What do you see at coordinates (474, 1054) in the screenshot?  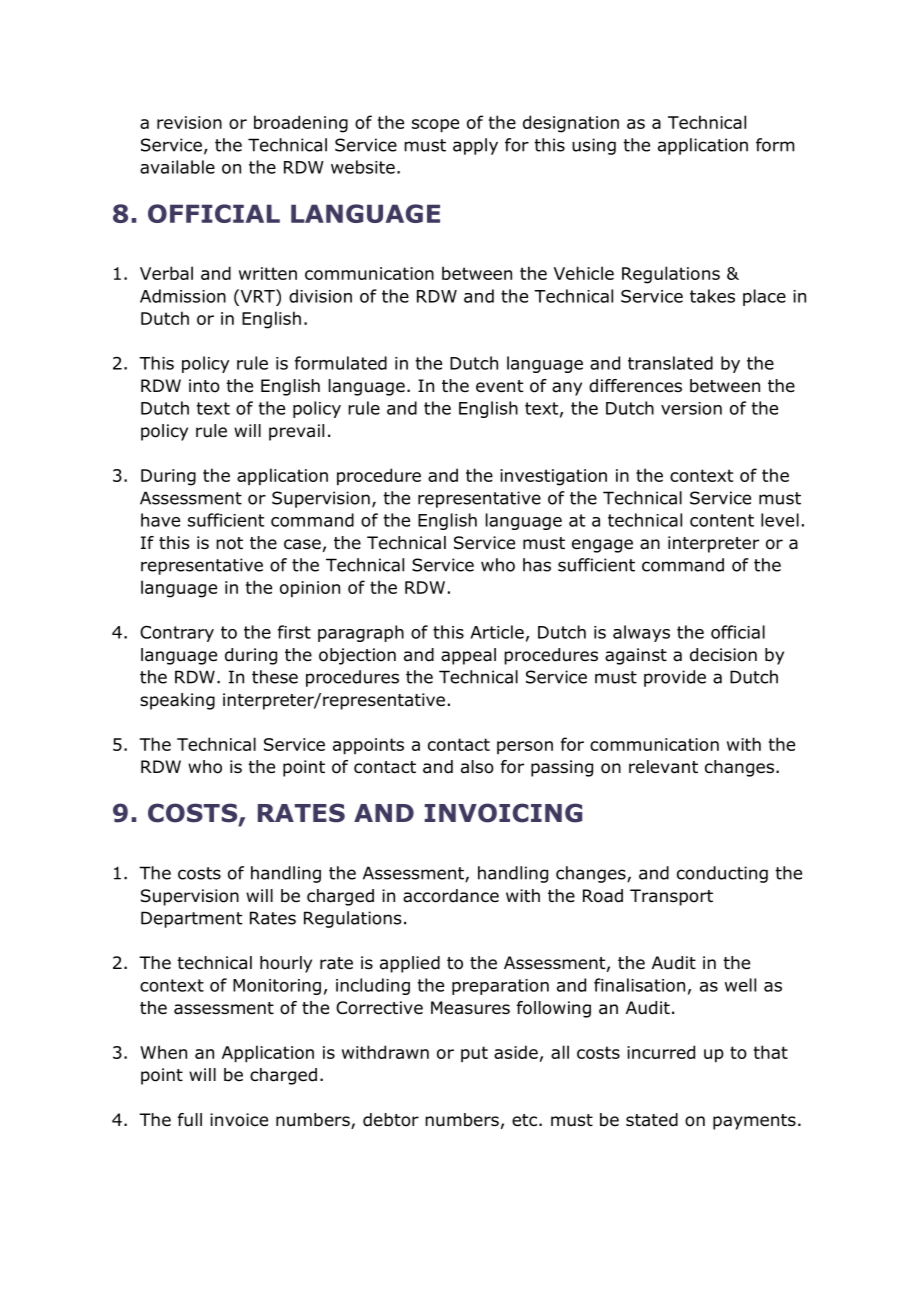 I see `put` at bounding box center [474, 1054].
